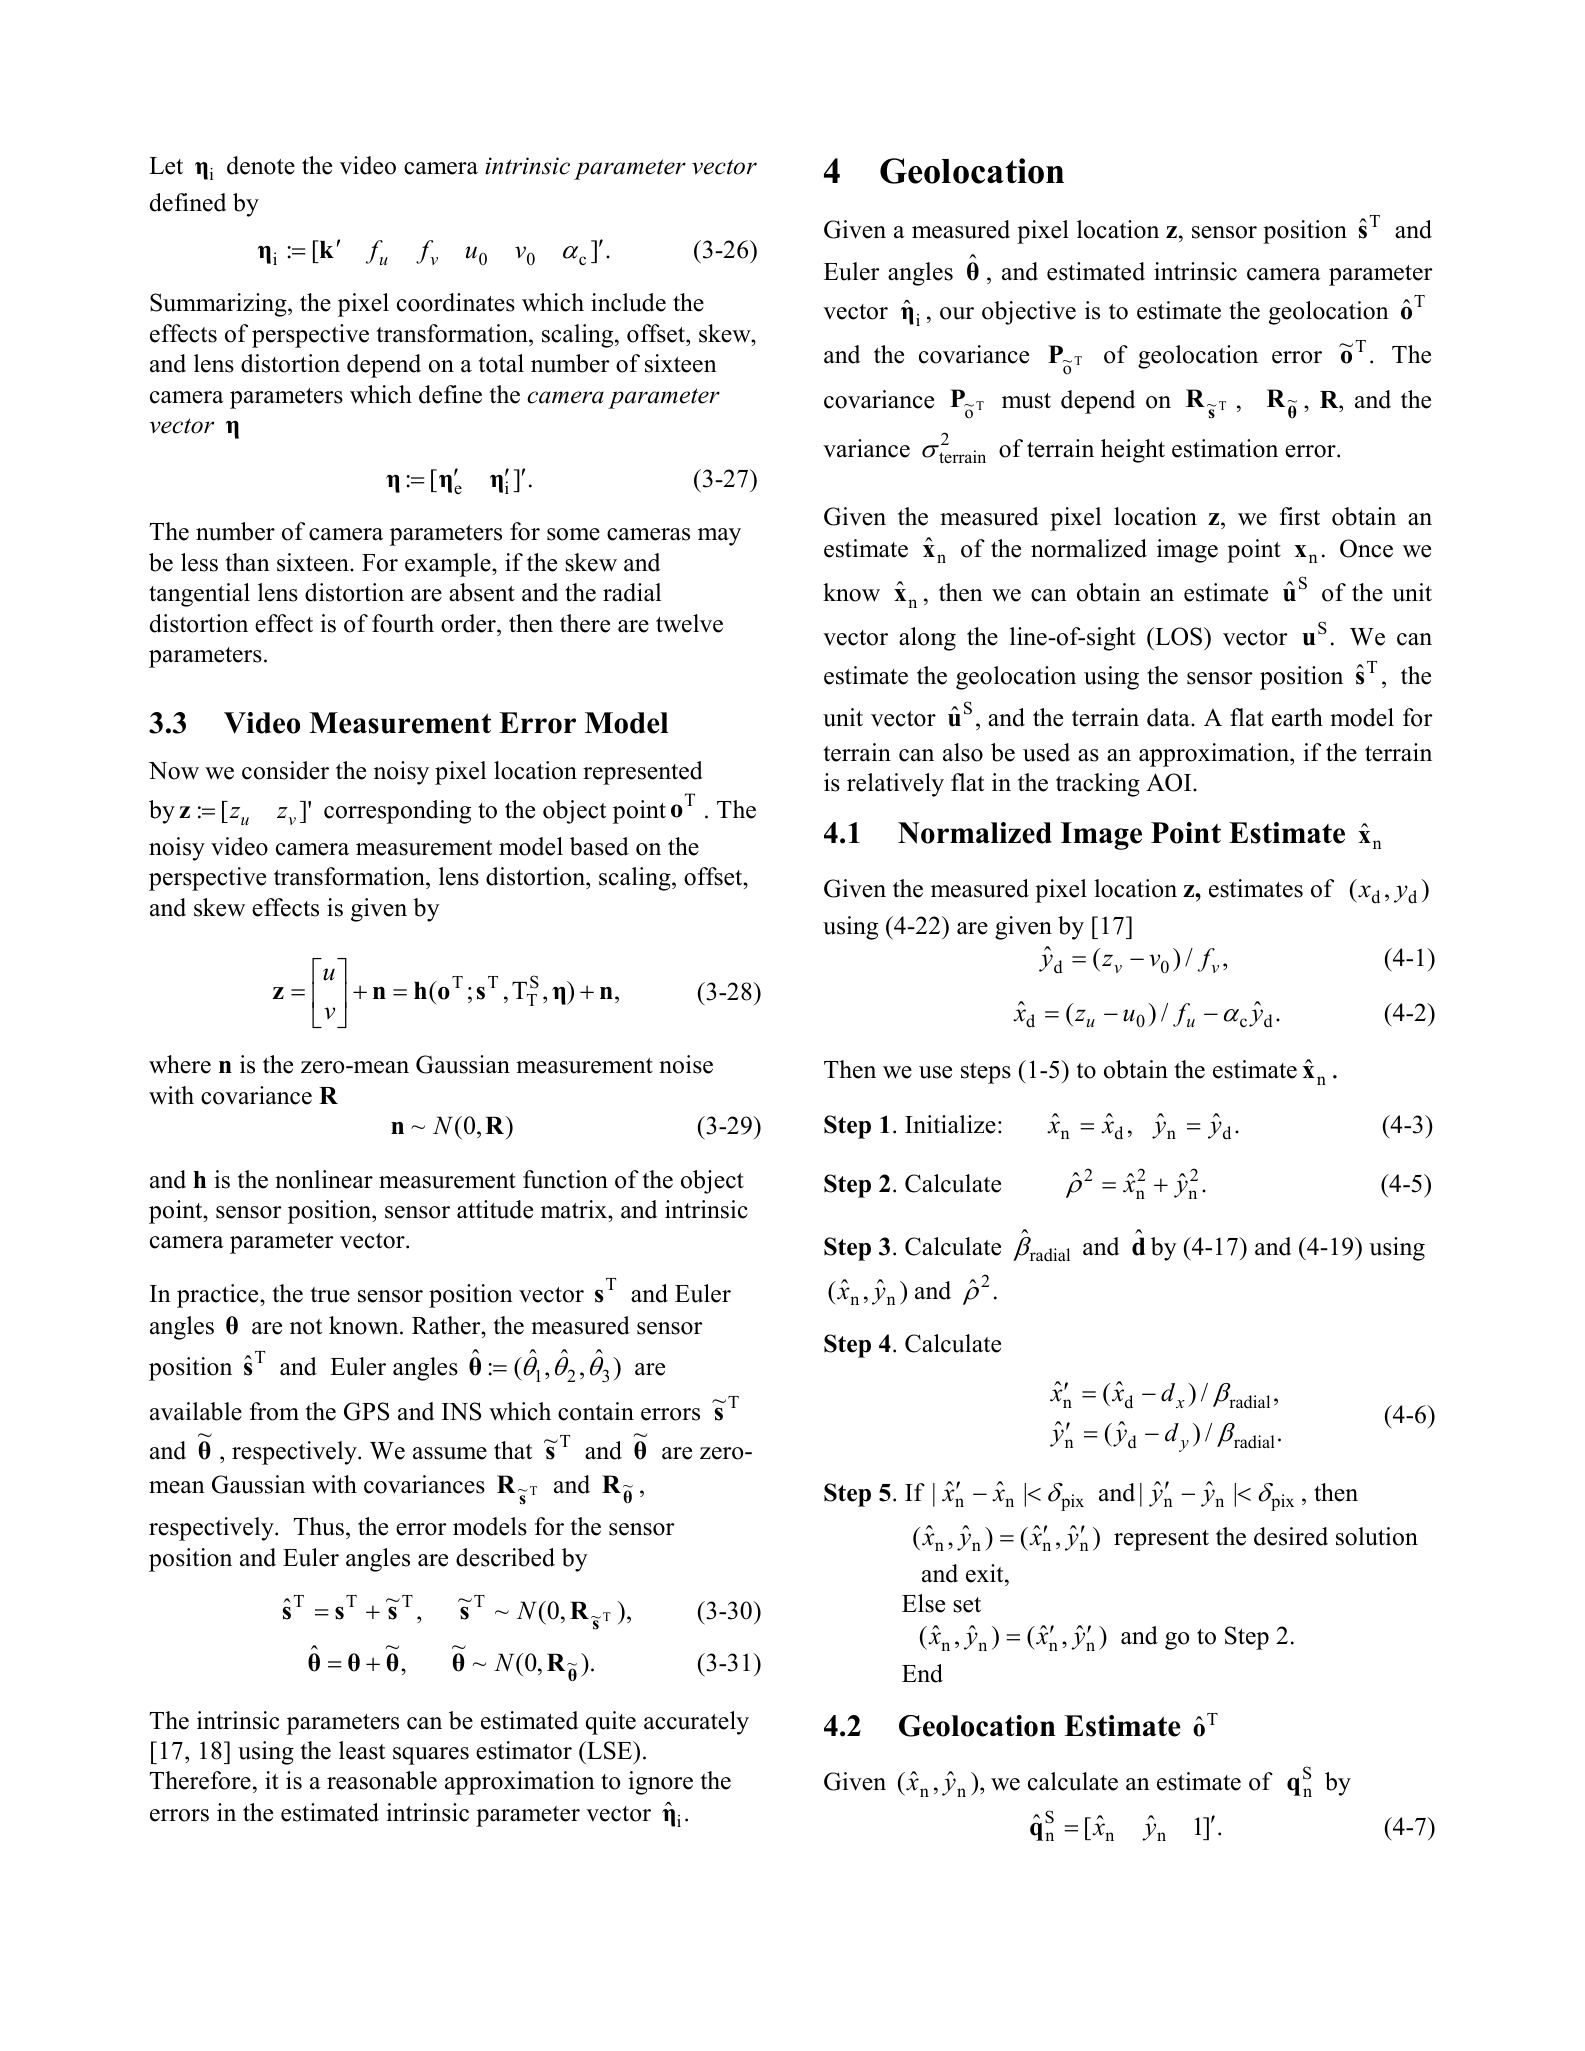 Image resolution: width=1585 pixels, height=2051 pixels. What do you see at coordinates (1179, 636) in the document?
I see `LOS` at bounding box center [1179, 636].
